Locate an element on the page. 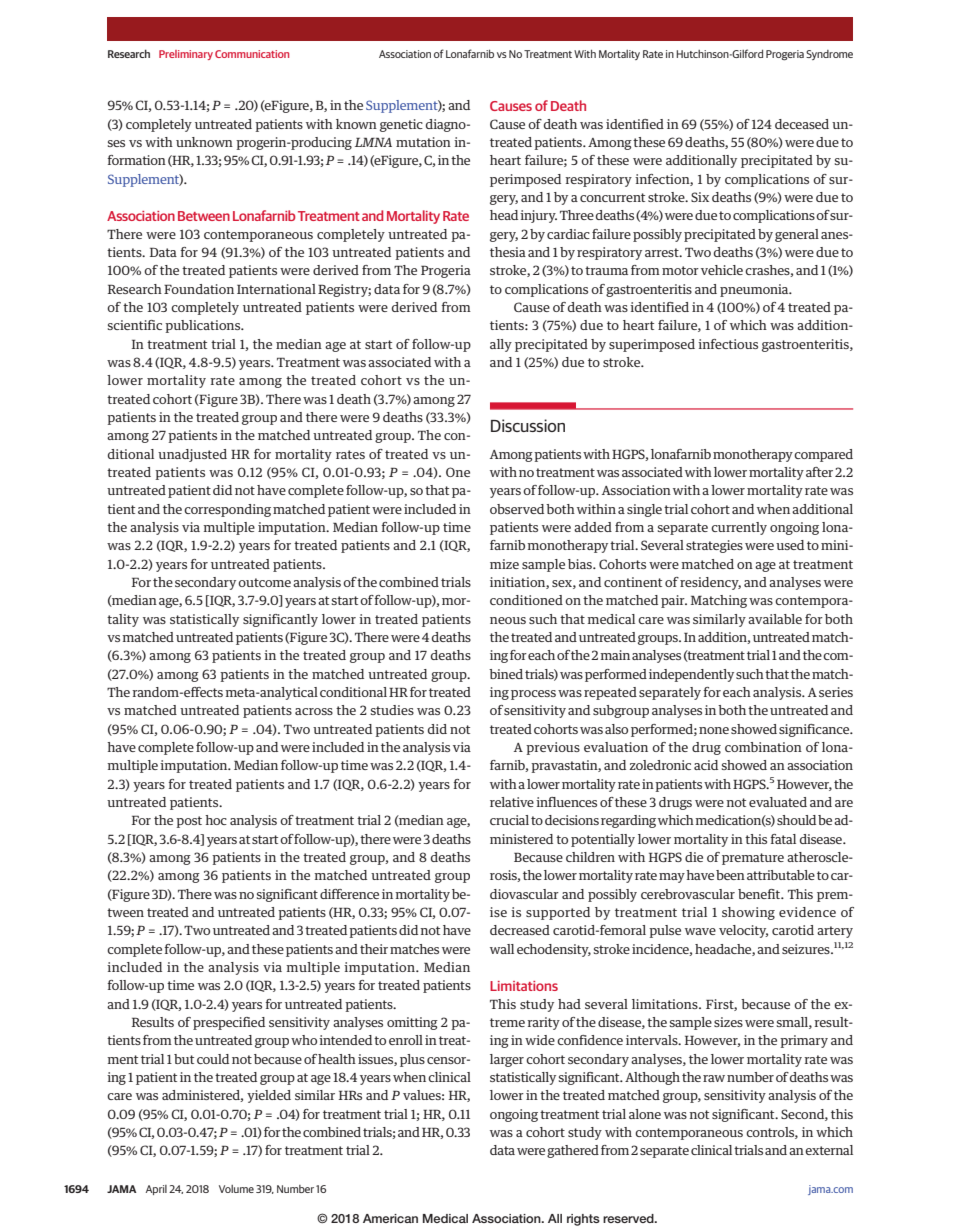  Preliminary is located at coordinates (186, 55).
